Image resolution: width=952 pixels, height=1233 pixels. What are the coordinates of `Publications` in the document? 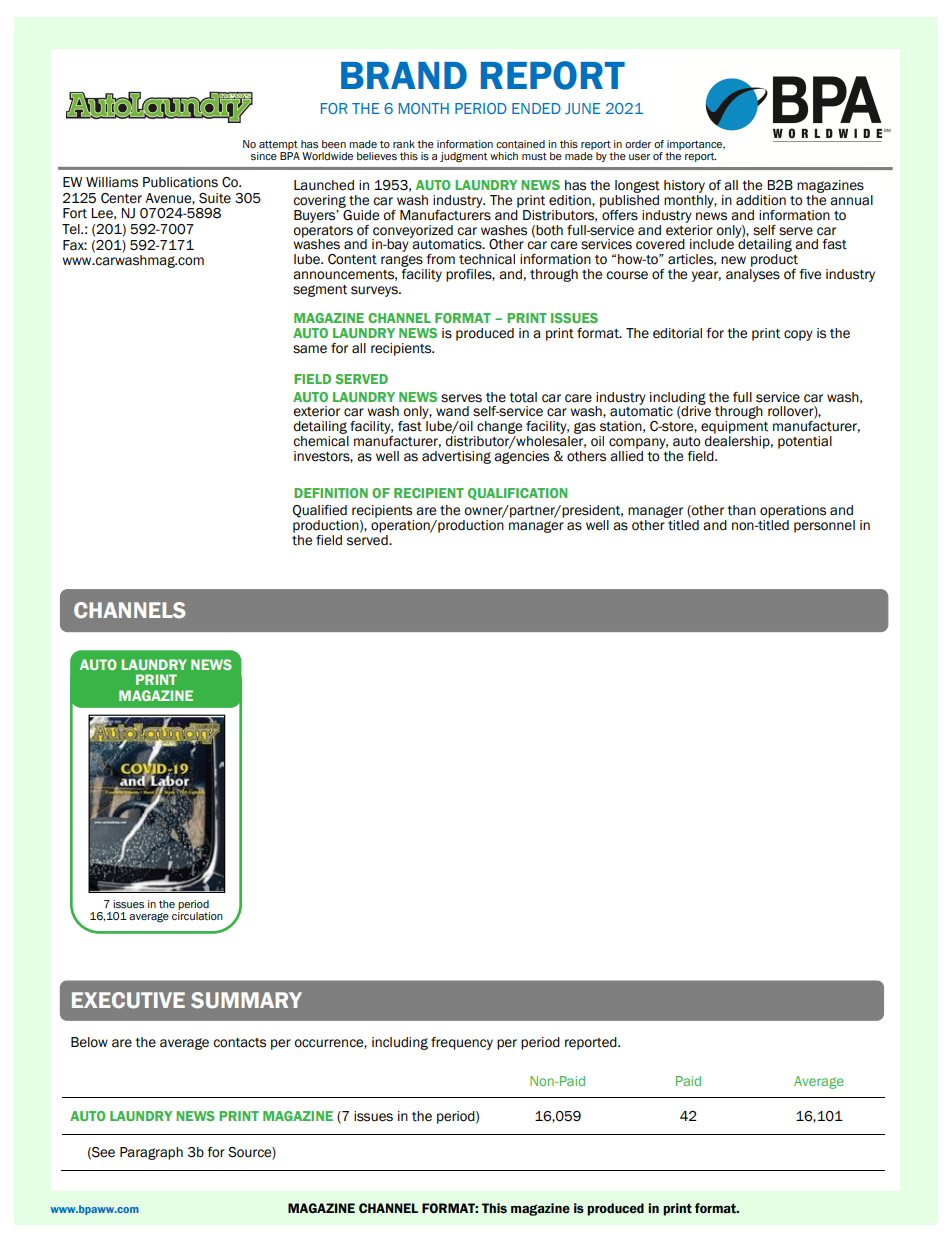 It's located at (180, 182).
